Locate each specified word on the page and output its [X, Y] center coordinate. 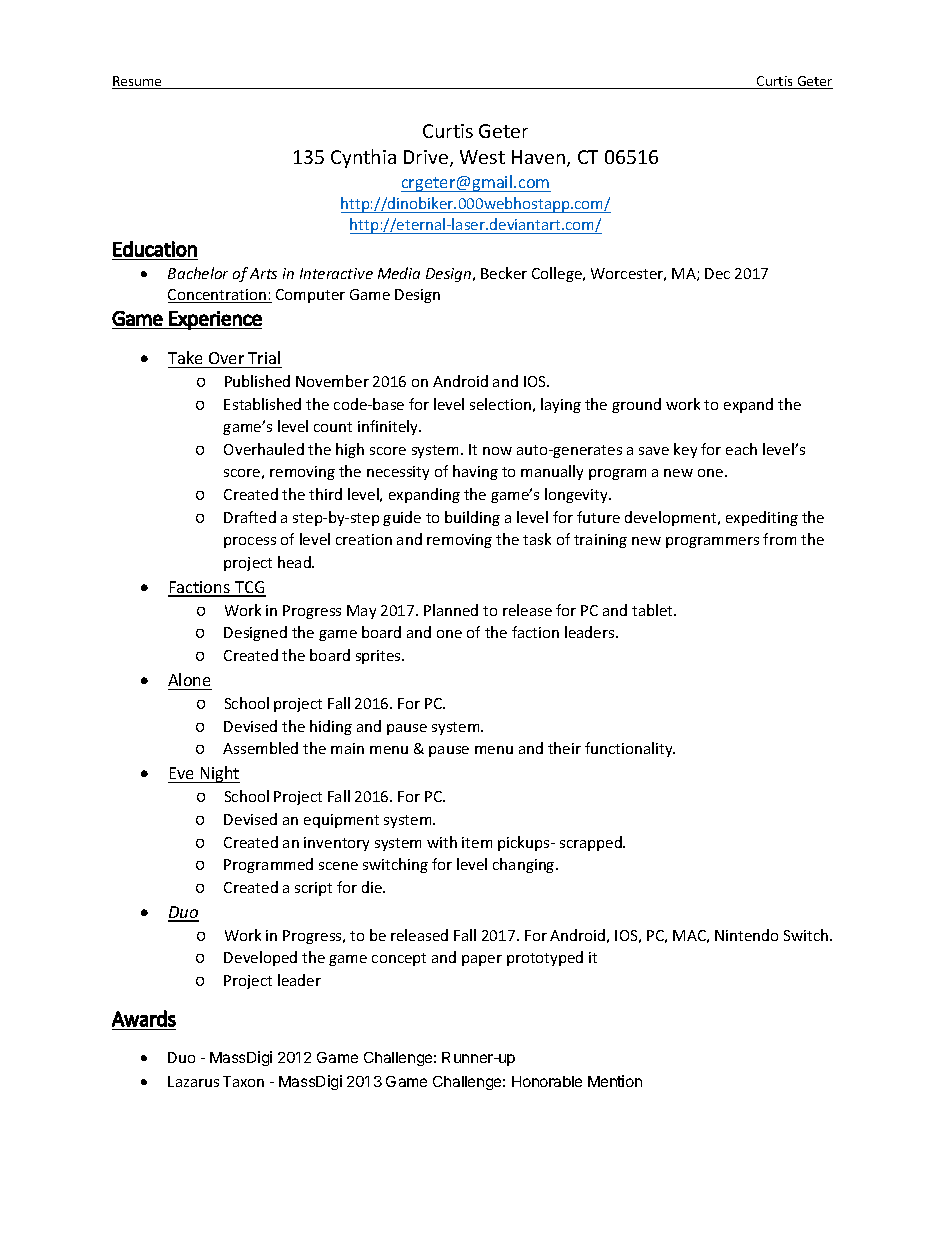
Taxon [243, 1081]
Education [155, 249]
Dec [717, 273]
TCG [249, 588]
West [482, 157]
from [779, 539]
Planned [451, 610]
